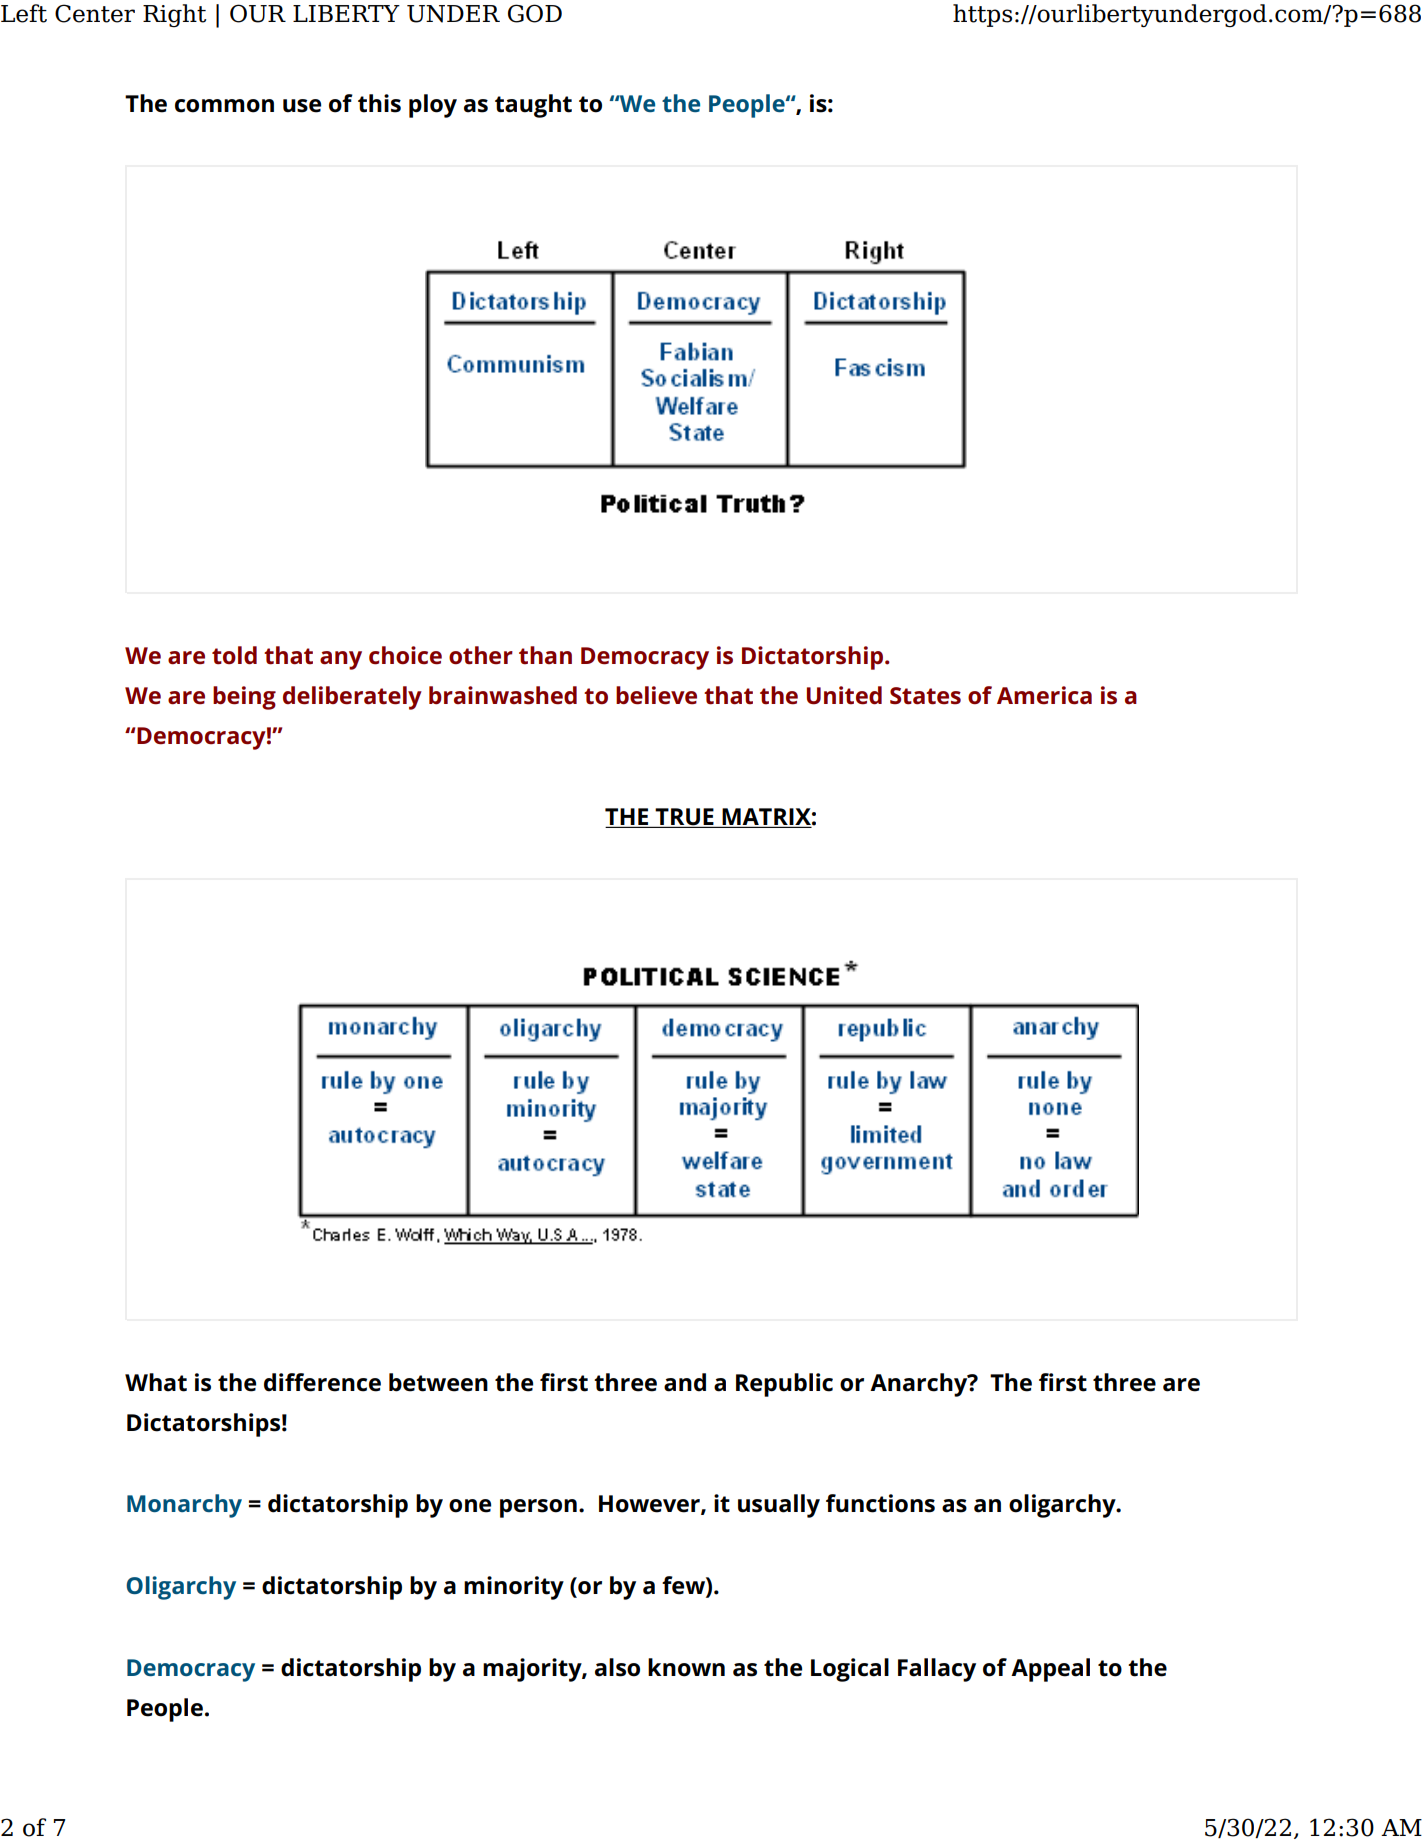  What do you see at coordinates (514, 1588) in the screenshot?
I see `minority` at bounding box center [514, 1588].
